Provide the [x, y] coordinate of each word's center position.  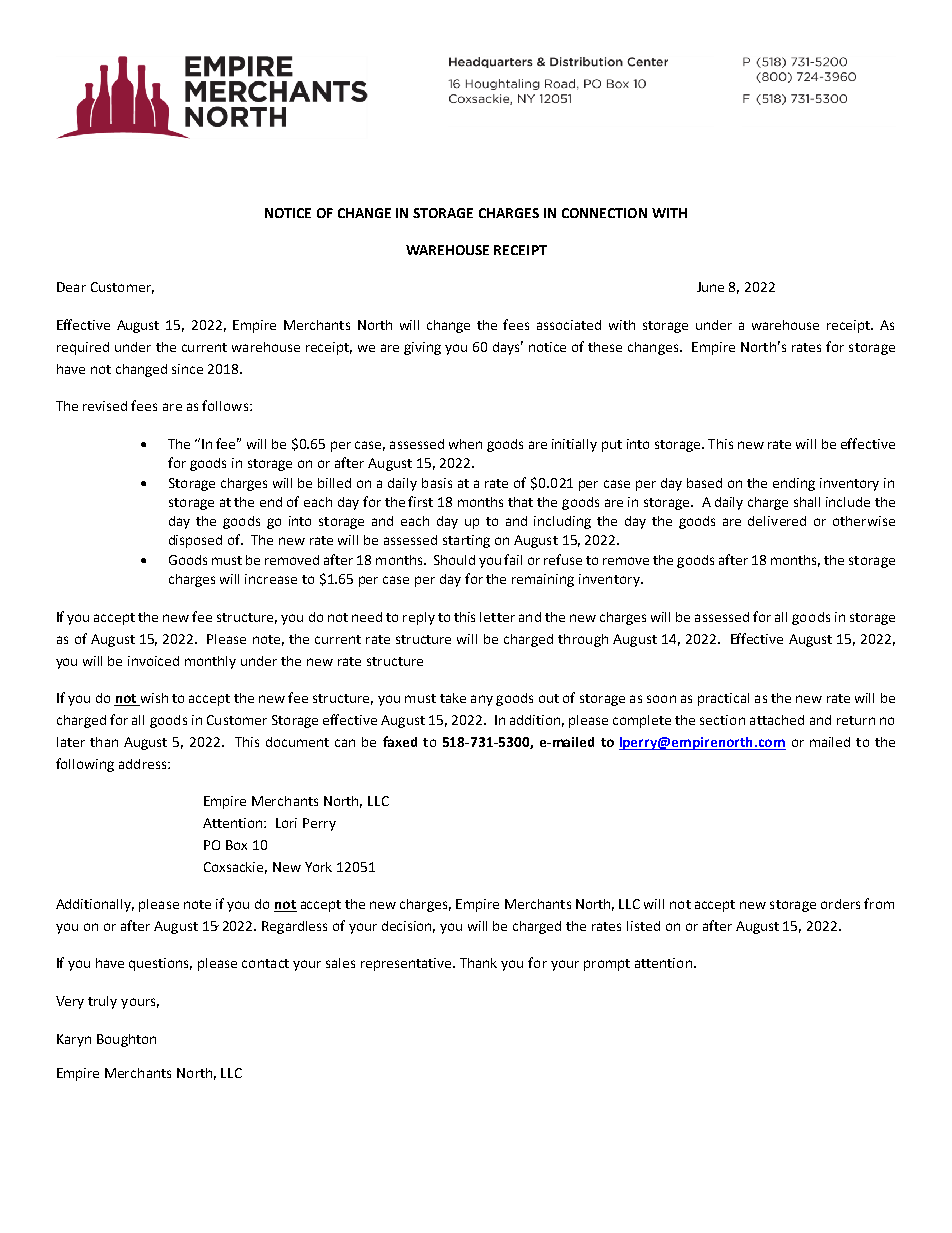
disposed [195, 541]
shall [807, 502]
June [710, 287]
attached [777, 720]
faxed [400, 741]
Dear [71, 287]
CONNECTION [604, 213]
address [144, 764]
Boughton [126, 1040]
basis [437, 483]
